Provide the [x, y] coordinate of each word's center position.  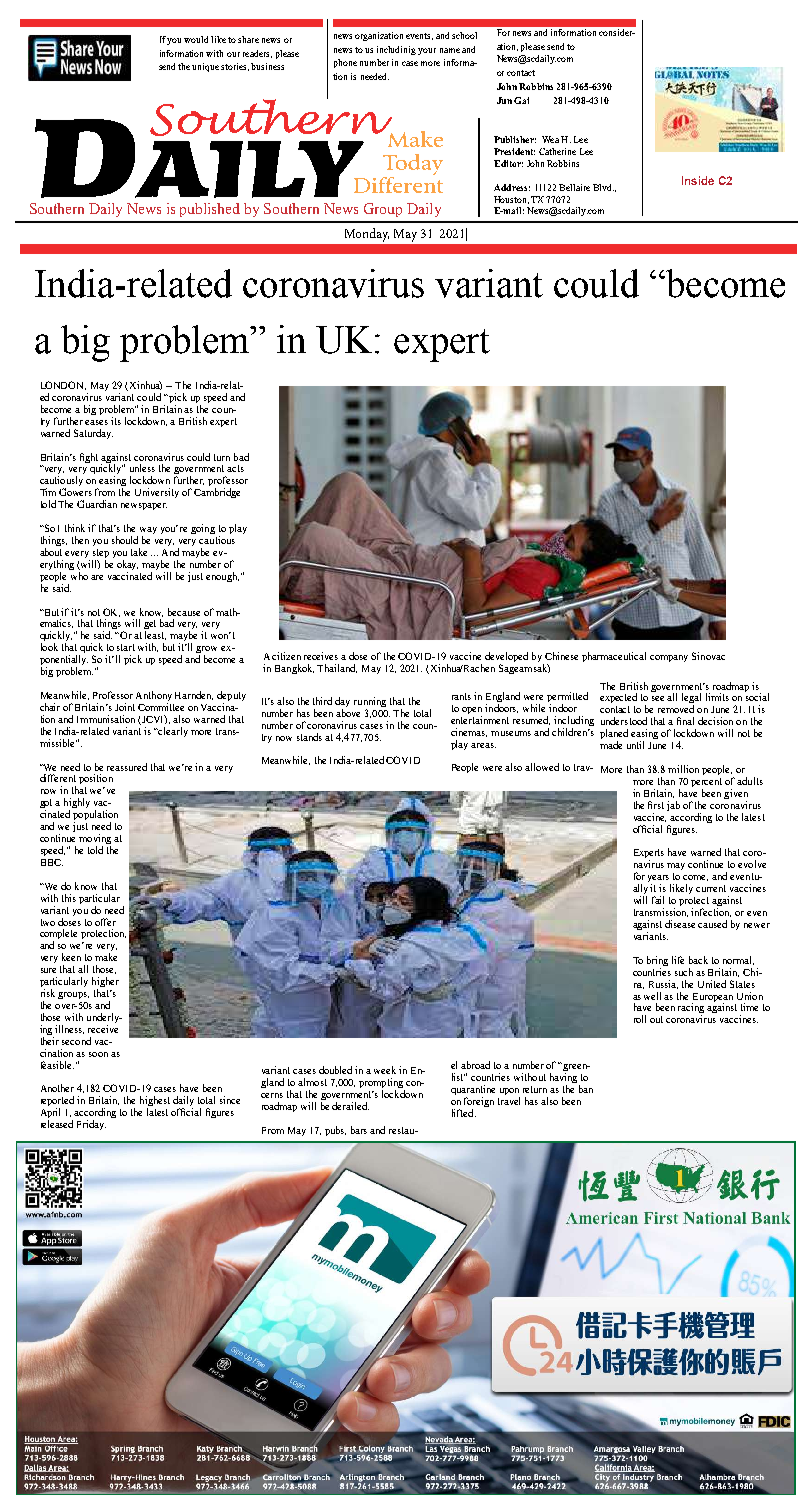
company [669, 658]
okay [127, 566]
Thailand [337, 668]
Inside [698, 180]
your [427, 51]
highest [155, 1102]
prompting [382, 1084]
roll [640, 1019]
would [196, 39]
